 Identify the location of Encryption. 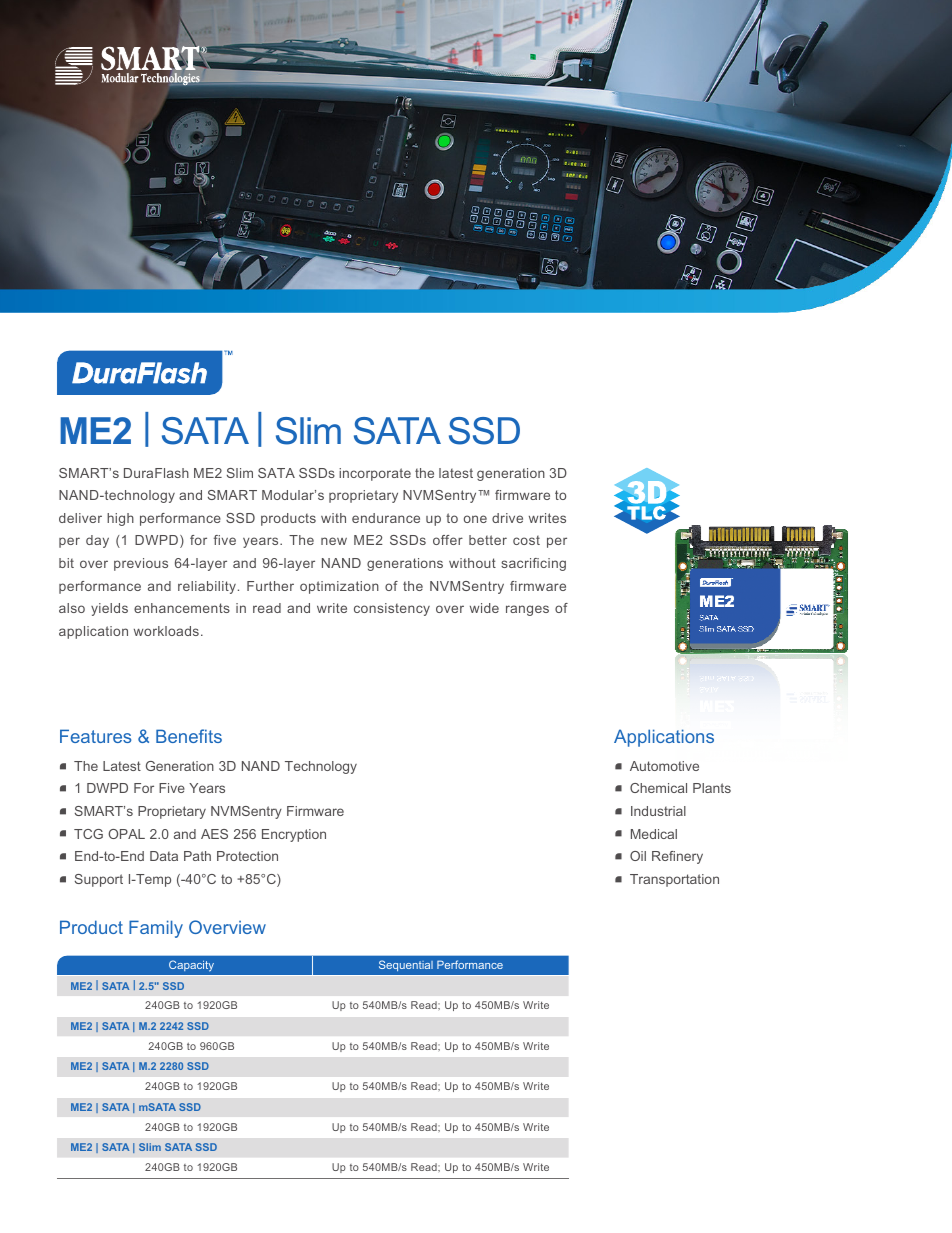
(294, 835).
